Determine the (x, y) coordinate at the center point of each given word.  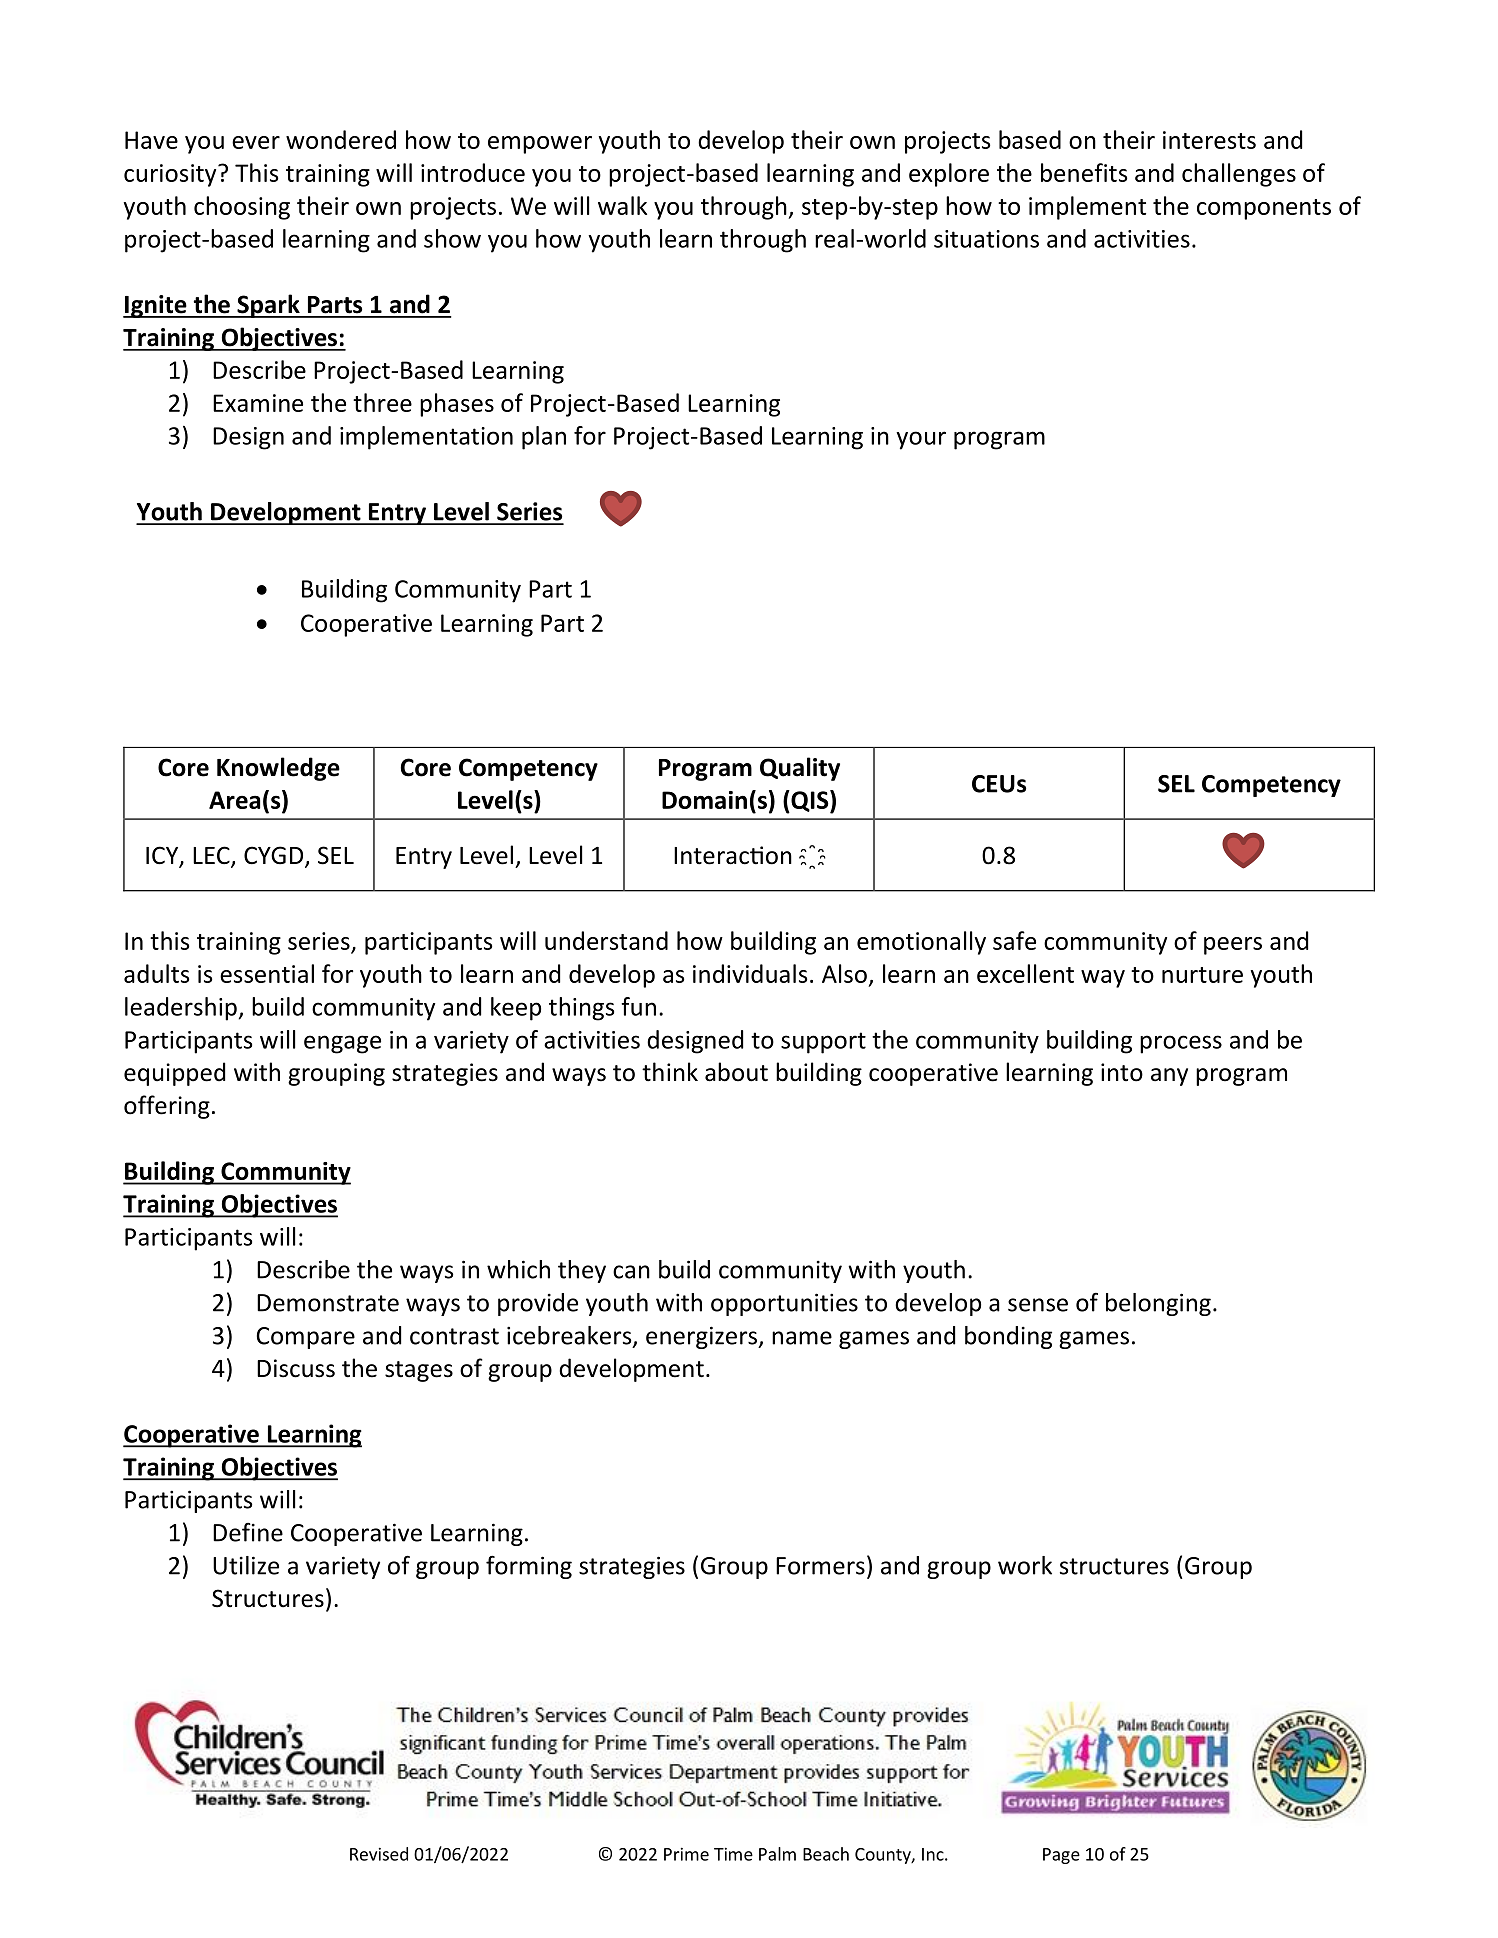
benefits (1084, 172)
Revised (379, 1854)
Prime (686, 1854)
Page (1061, 1856)
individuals (750, 973)
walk (622, 205)
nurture (1202, 975)
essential (267, 973)
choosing (242, 208)
